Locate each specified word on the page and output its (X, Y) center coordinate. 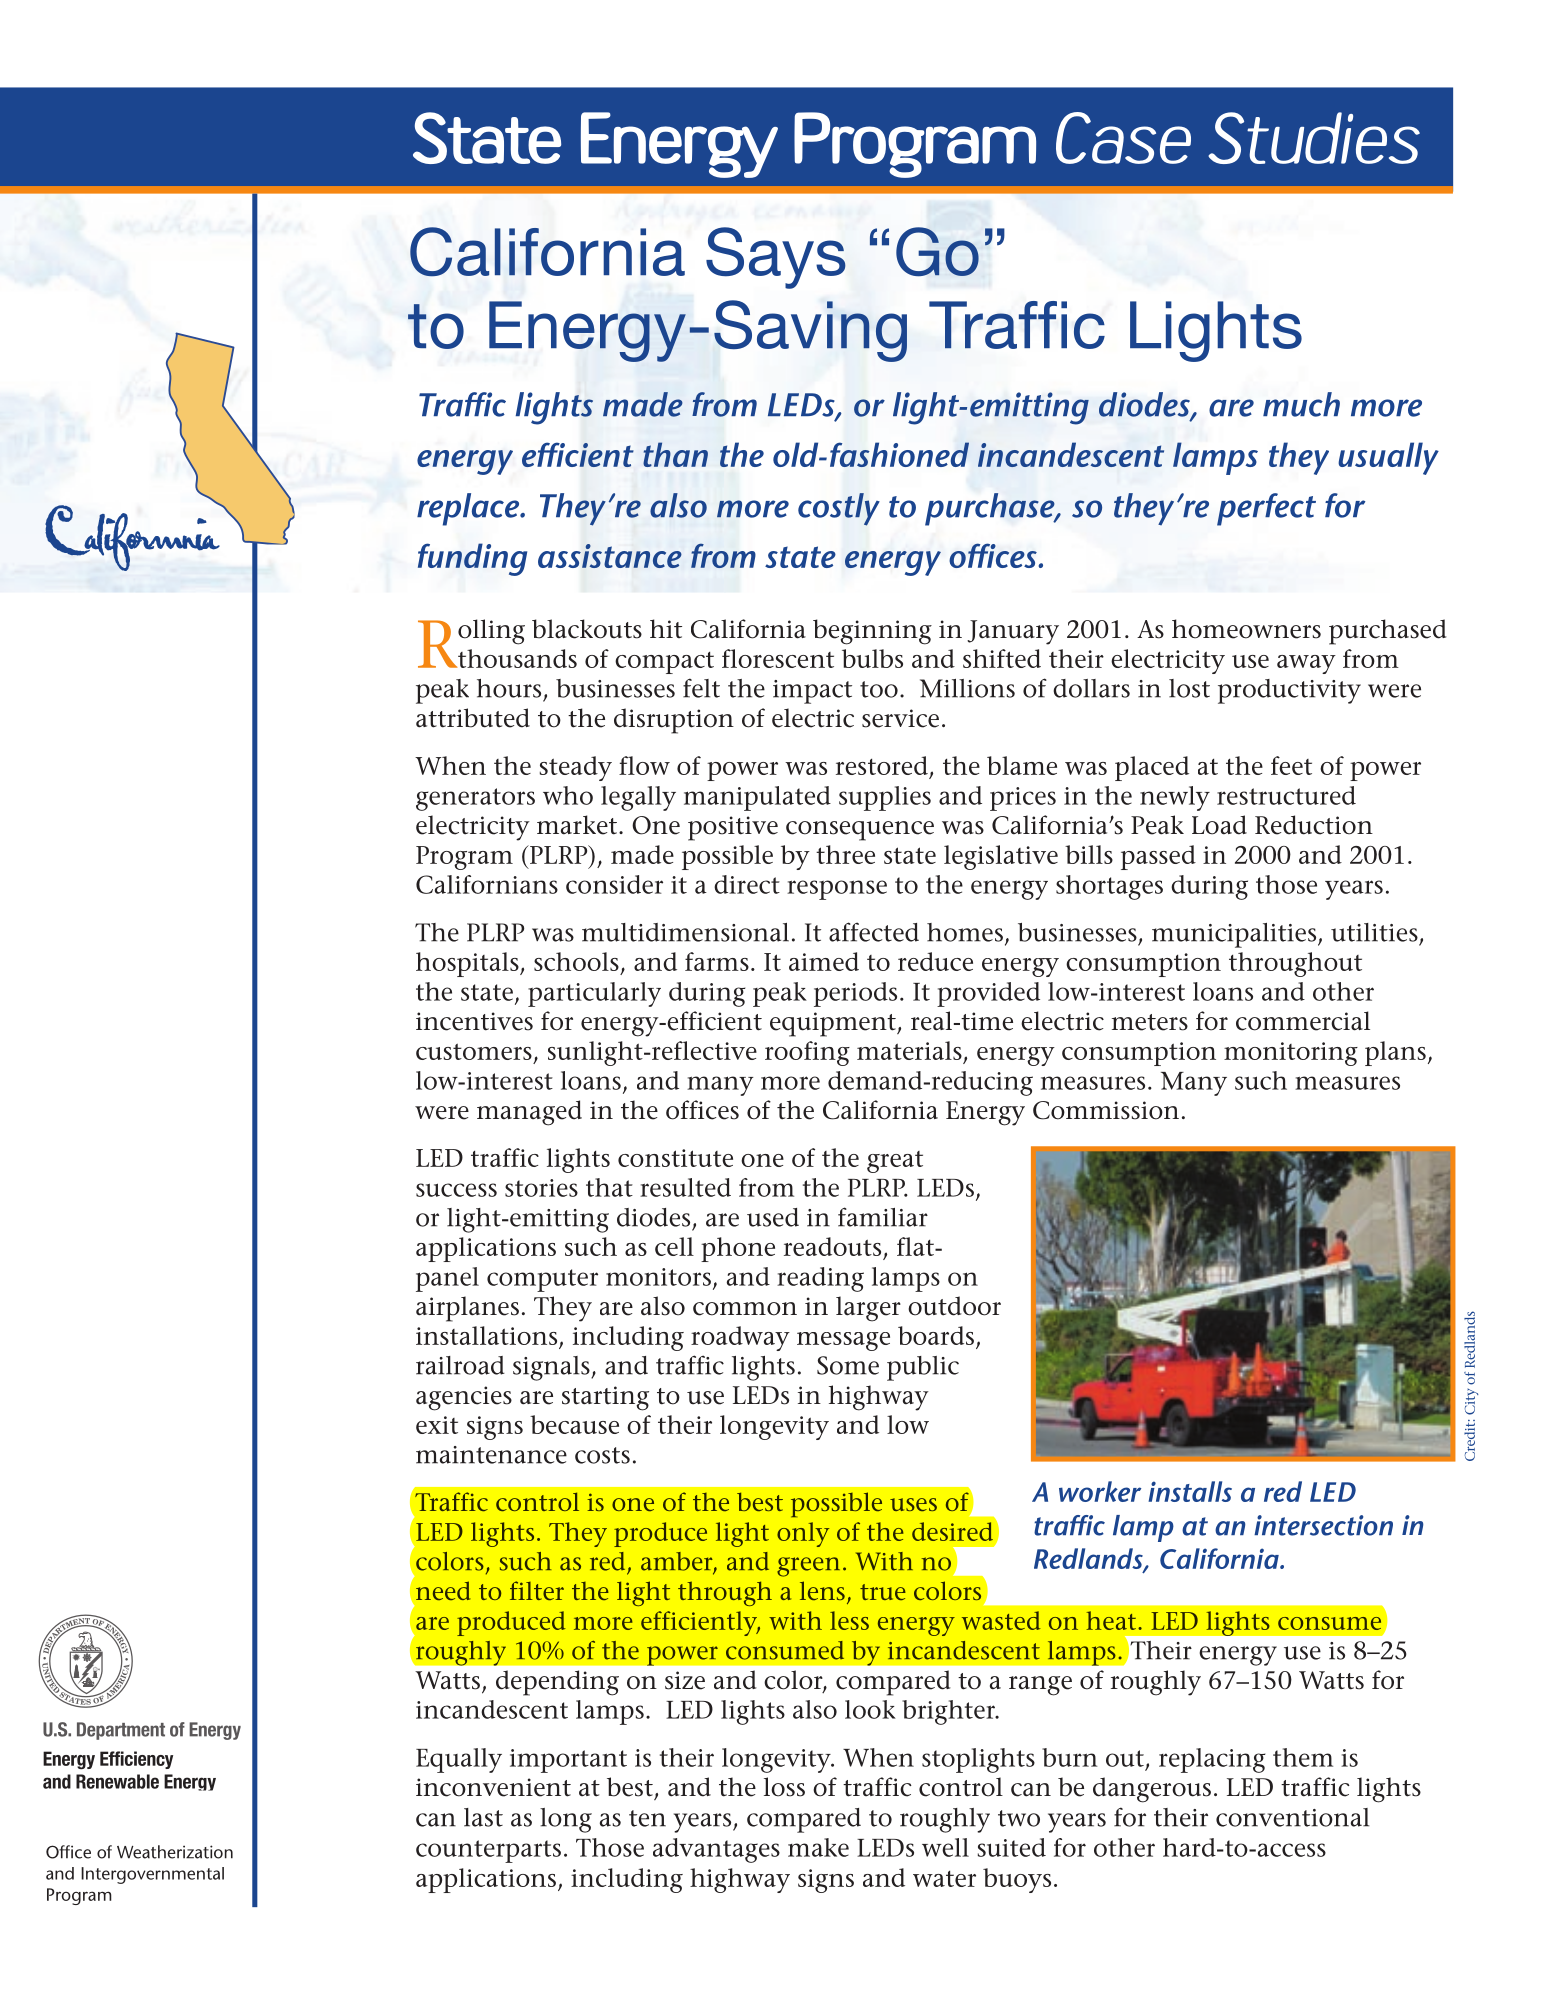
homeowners (1246, 629)
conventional (1292, 1817)
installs (1190, 1491)
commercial (1303, 1021)
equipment (834, 1024)
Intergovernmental (152, 1875)
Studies (1314, 138)
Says (776, 258)
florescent (778, 658)
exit (437, 1425)
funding (472, 559)
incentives (474, 1021)
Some (848, 1365)
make (818, 1847)
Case (1123, 138)
